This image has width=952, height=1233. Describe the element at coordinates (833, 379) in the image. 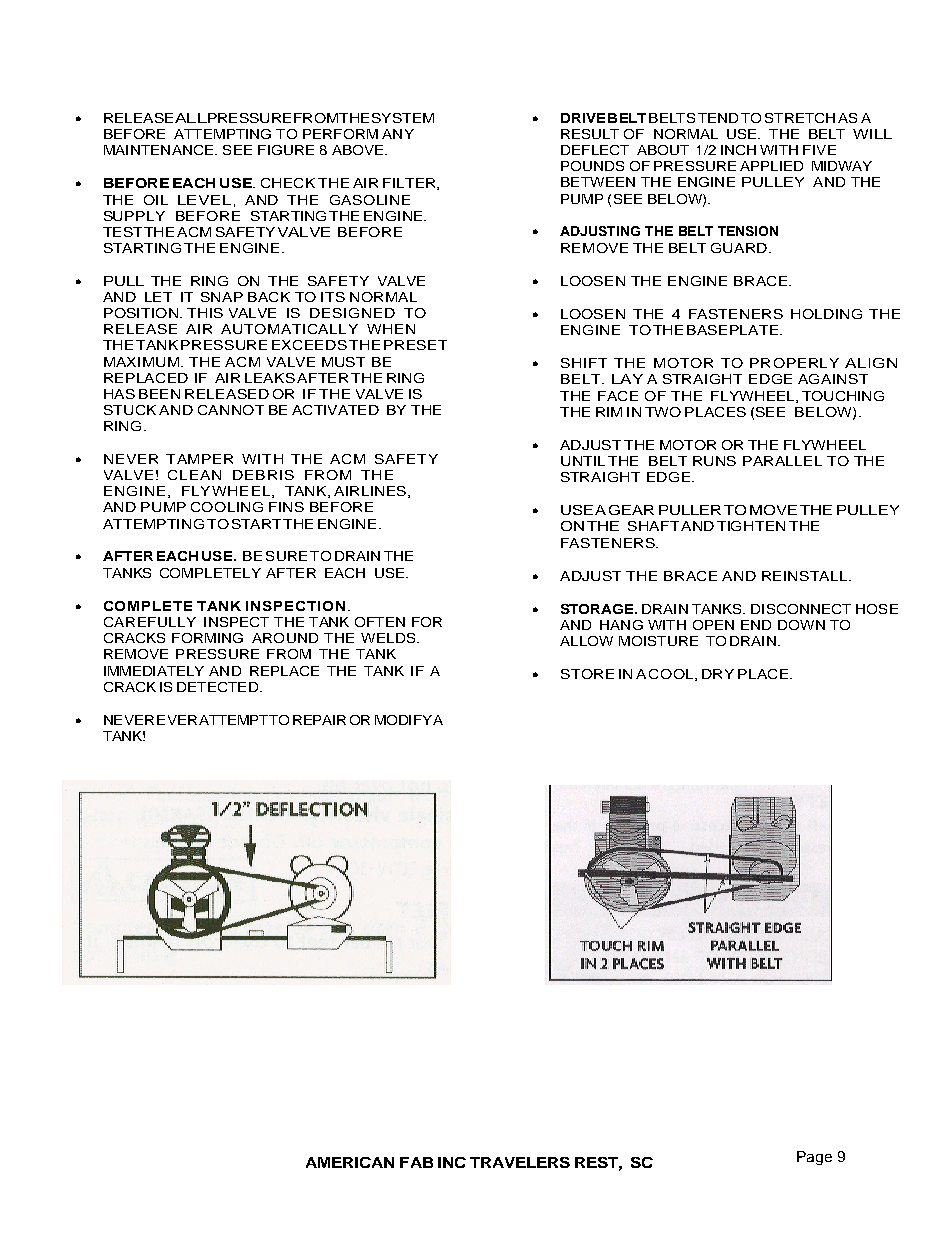

I see `AGAINST` at that location.
